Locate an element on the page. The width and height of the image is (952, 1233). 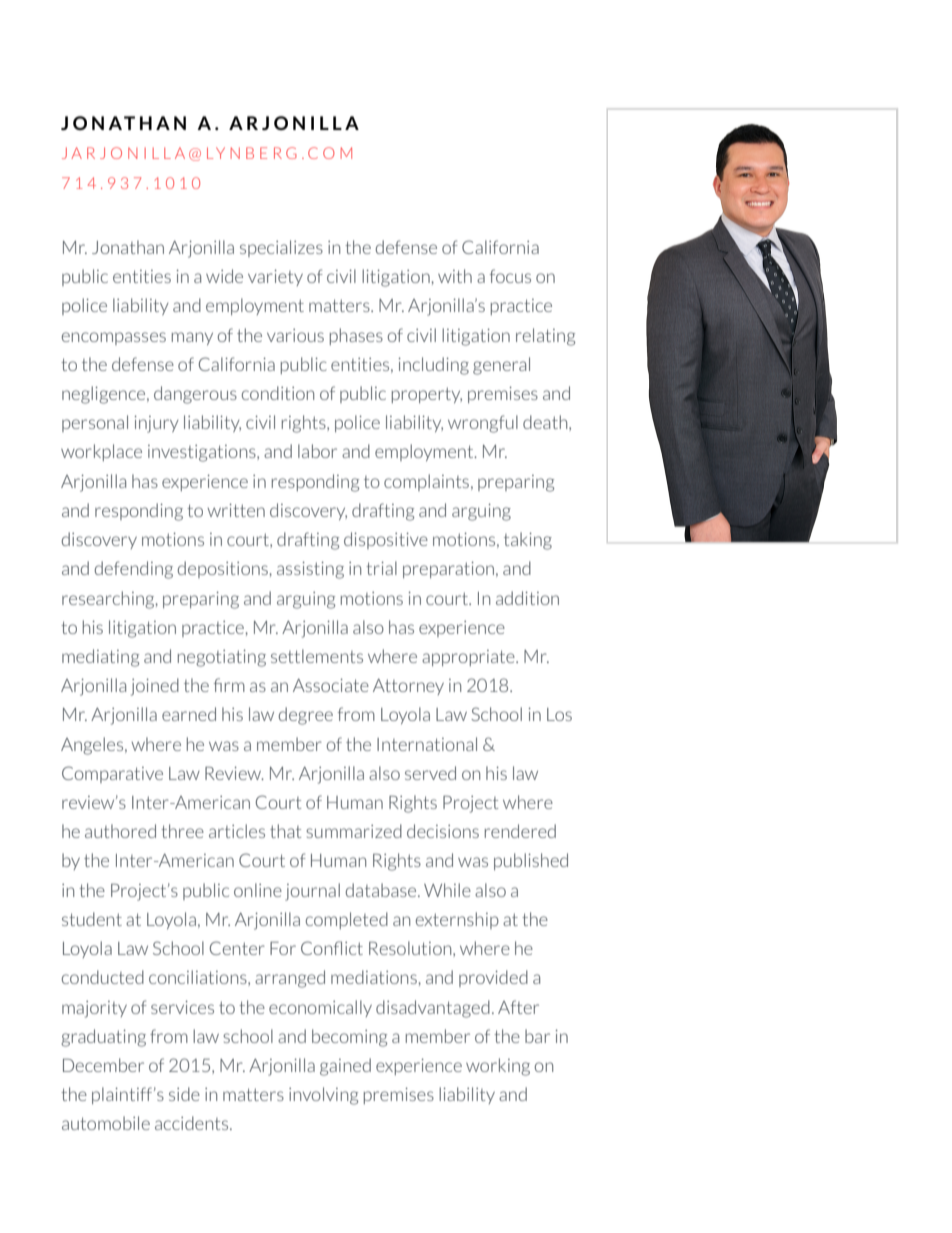
focus is located at coordinates (510, 276).
